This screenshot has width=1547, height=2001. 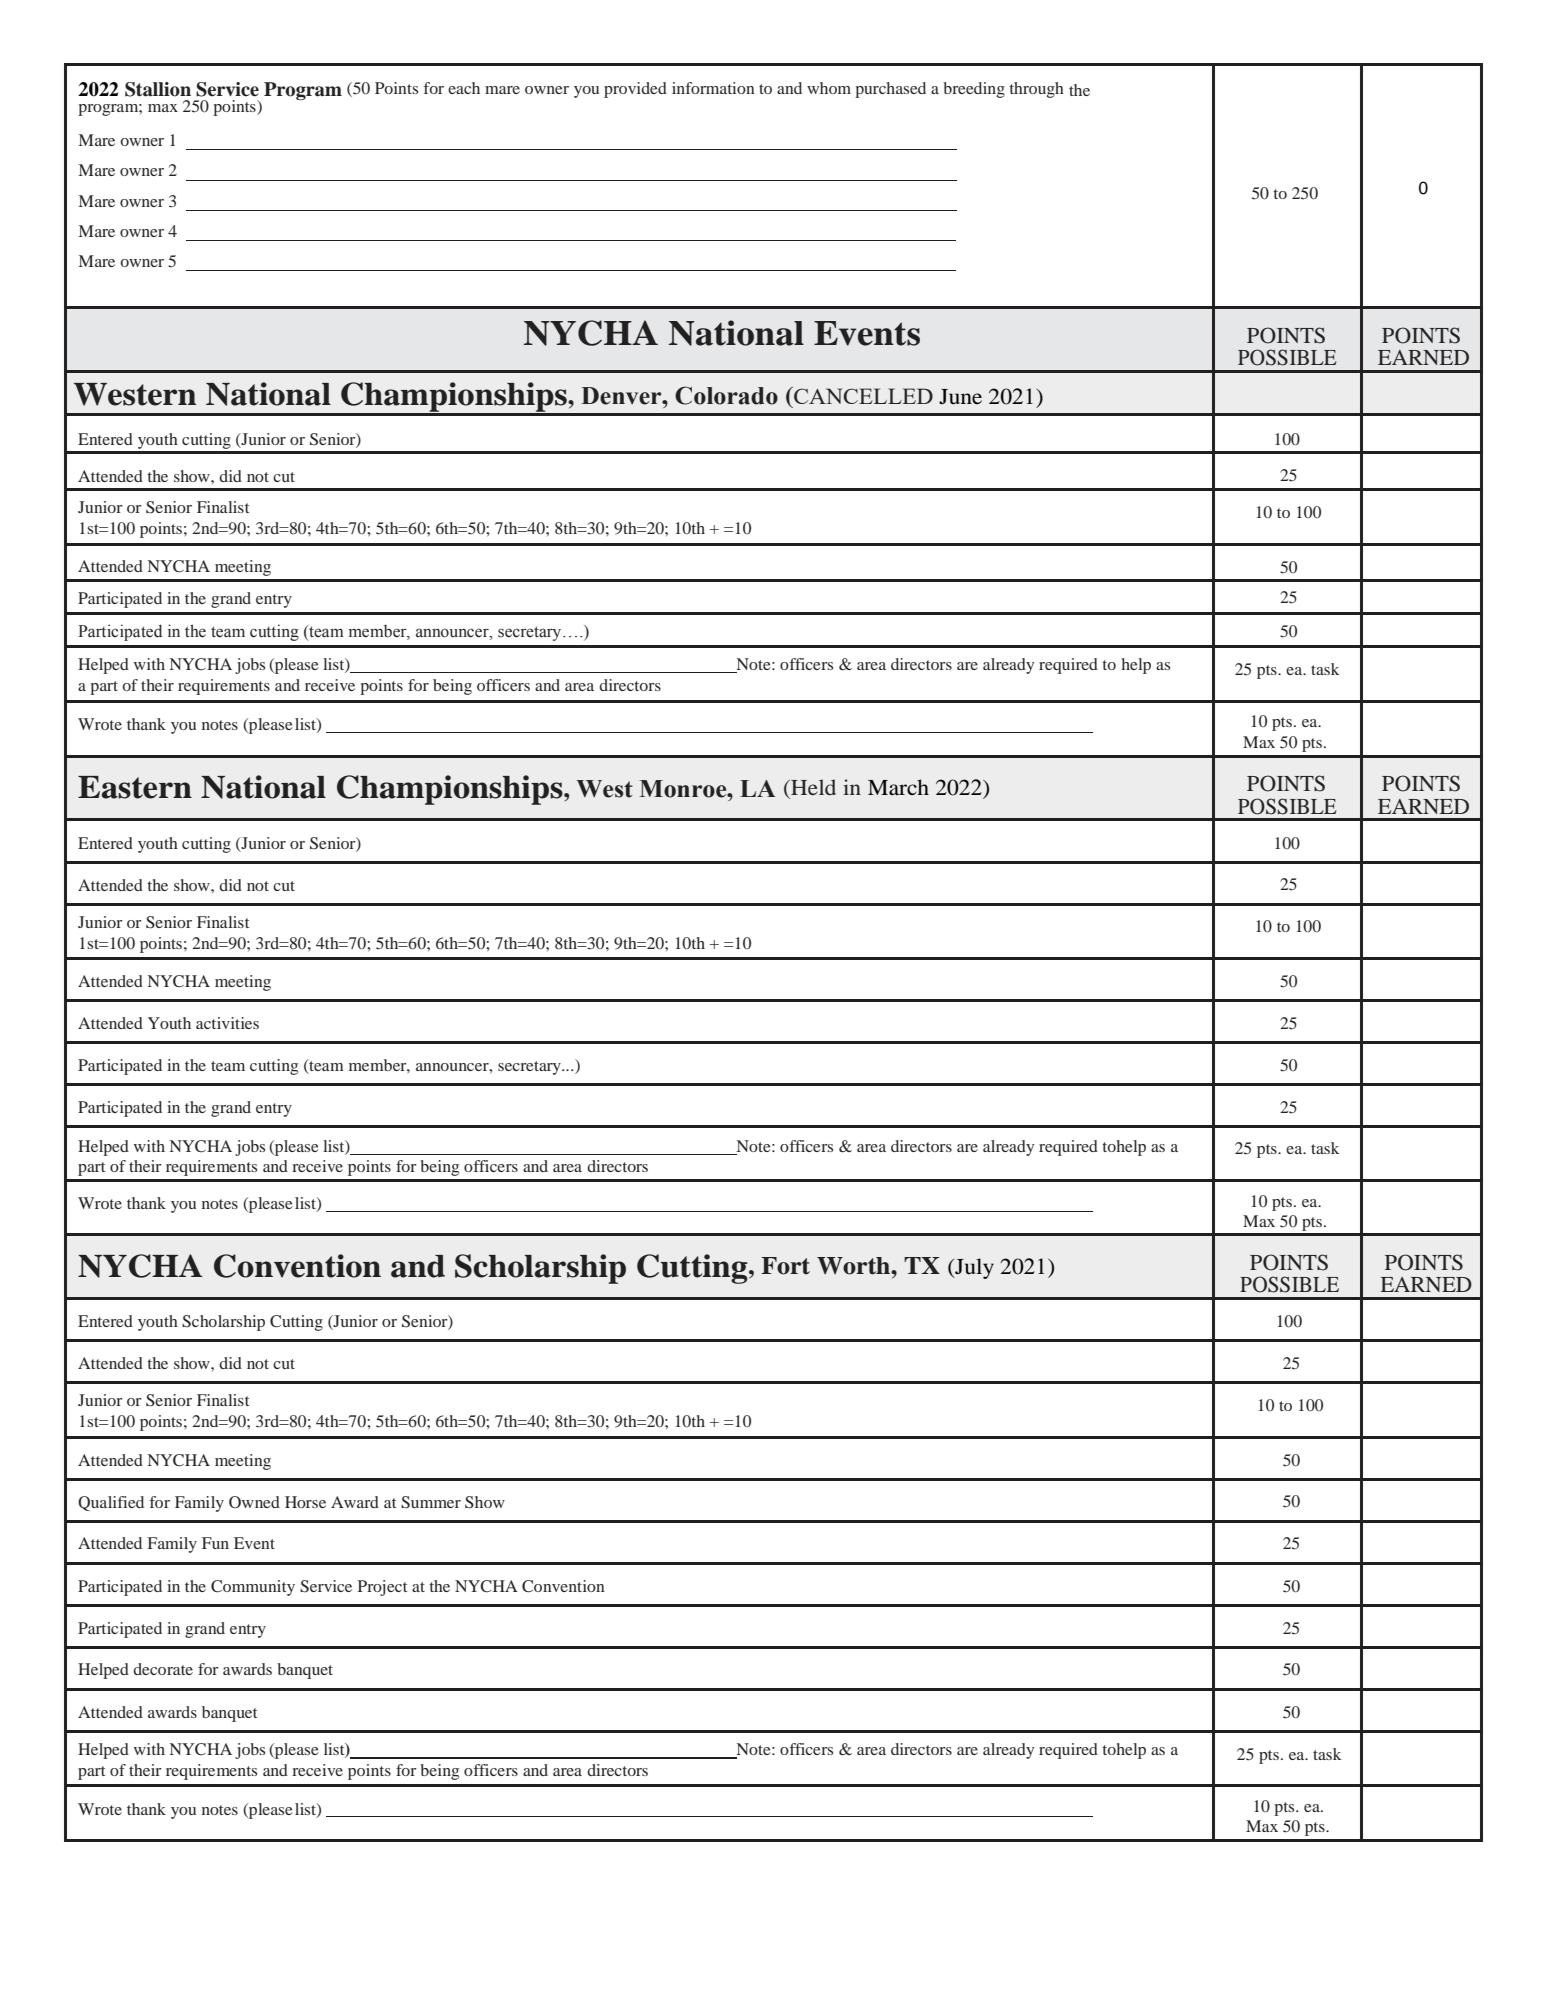 What do you see at coordinates (158, 89) in the screenshot?
I see `Stallion` at bounding box center [158, 89].
